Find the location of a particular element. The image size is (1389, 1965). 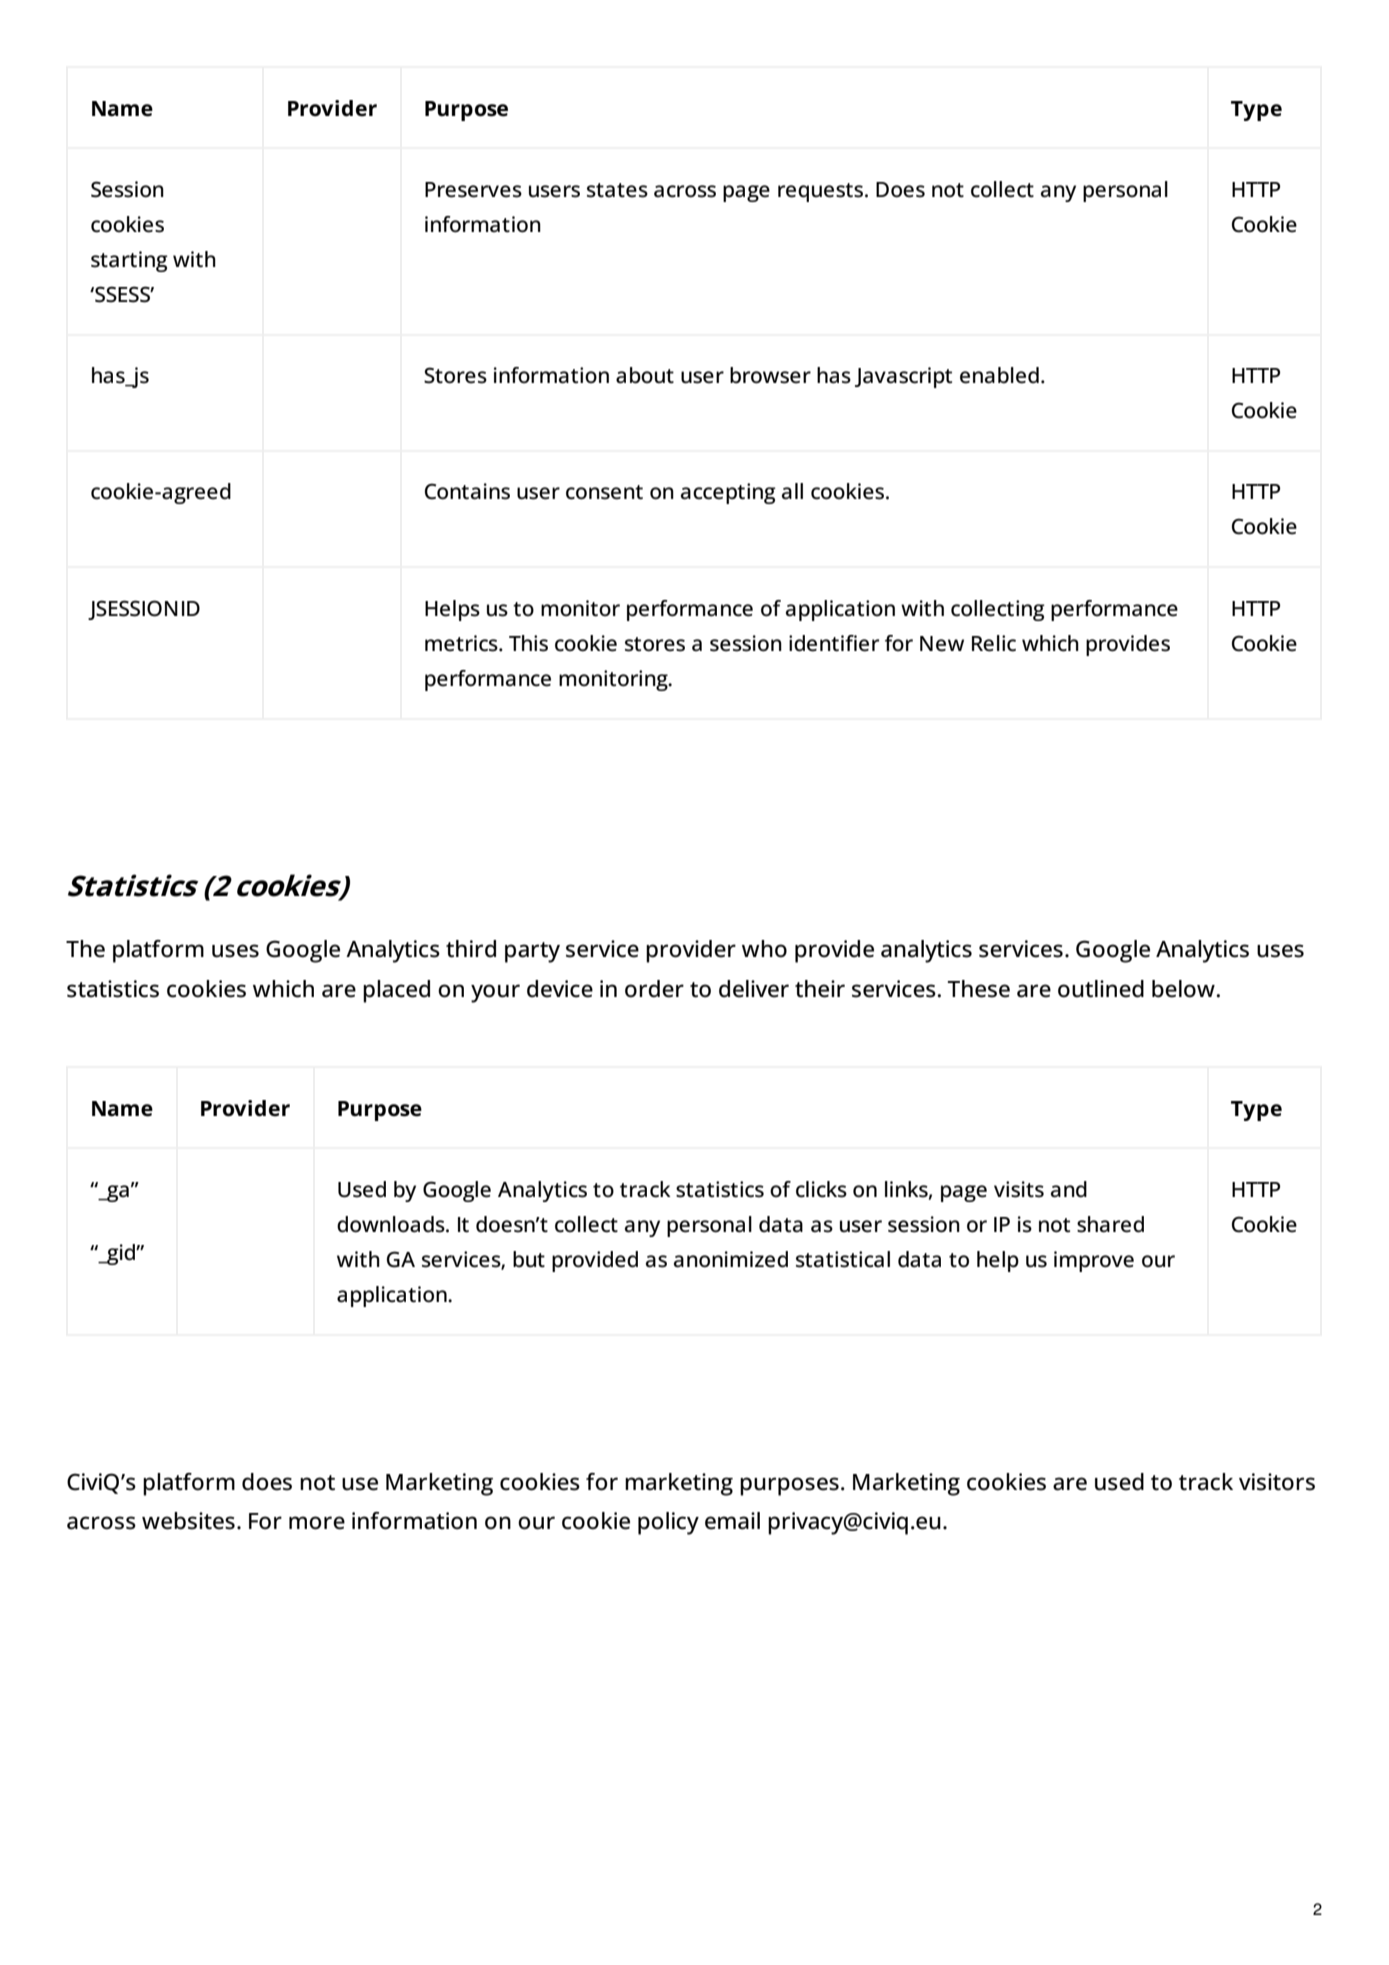

outlined is located at coordinates (1101, 989).
